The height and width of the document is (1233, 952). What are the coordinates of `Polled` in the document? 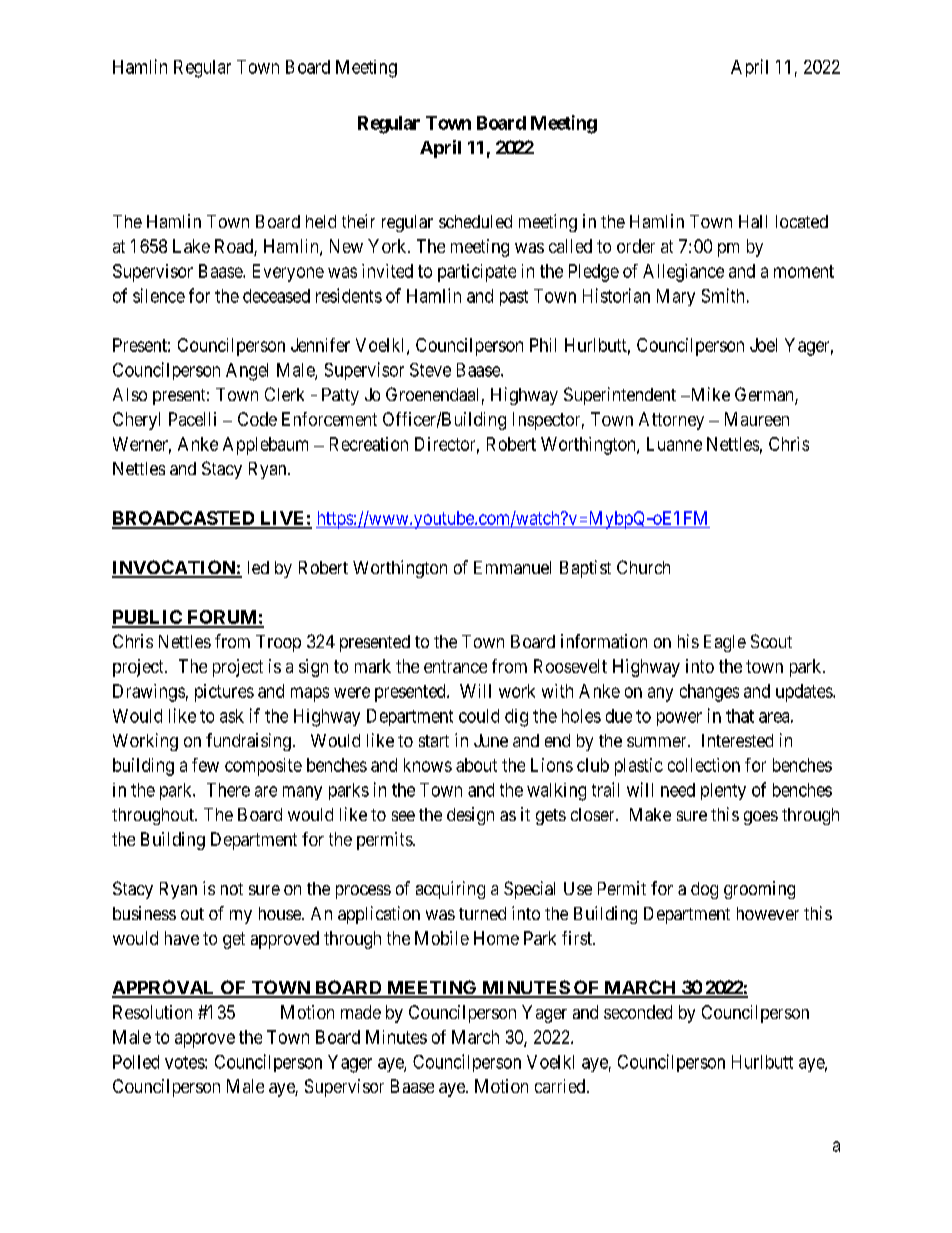 It's located at (136, 1062).
